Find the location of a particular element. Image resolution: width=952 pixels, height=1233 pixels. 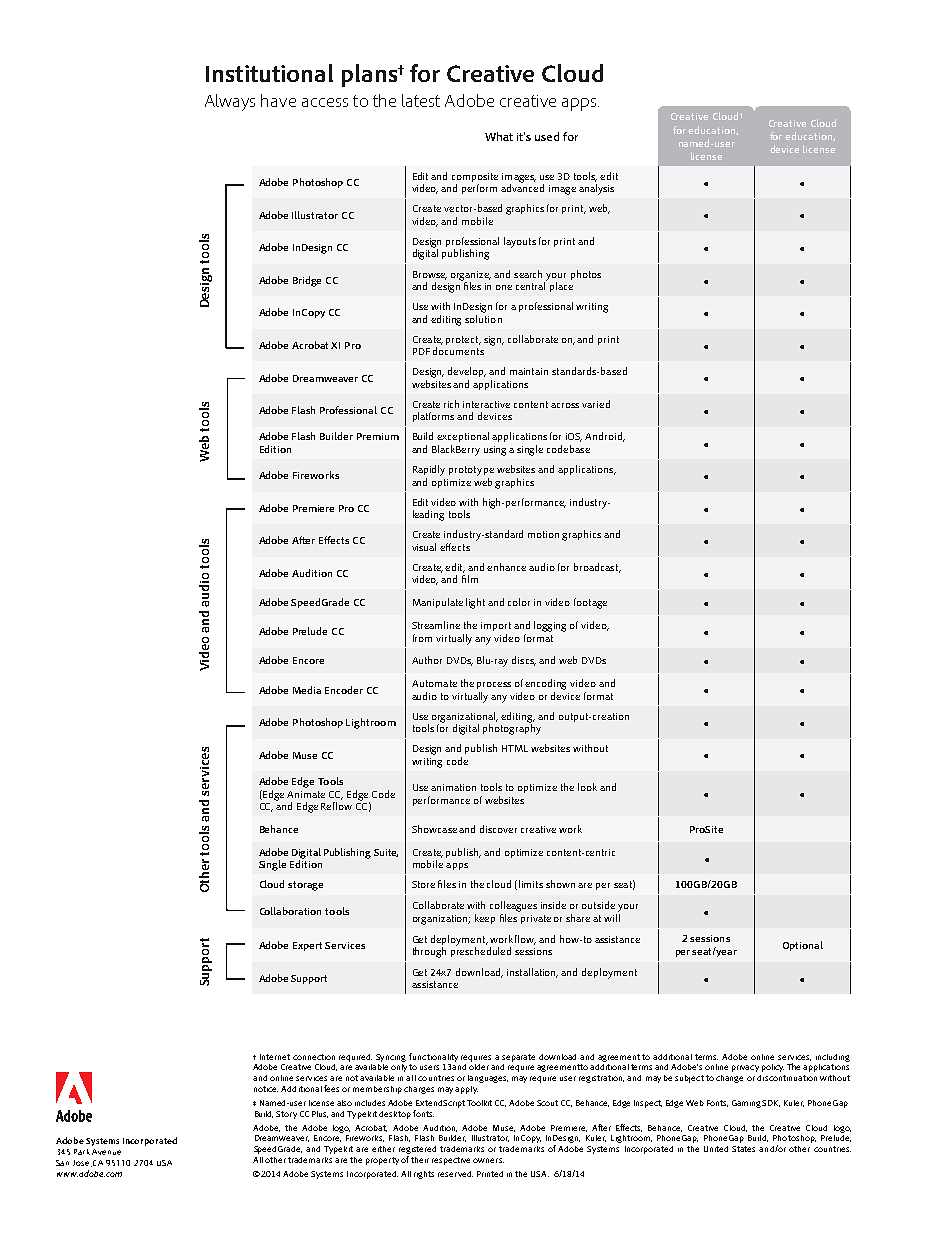

Animate is located at coordinates (306, 794).
